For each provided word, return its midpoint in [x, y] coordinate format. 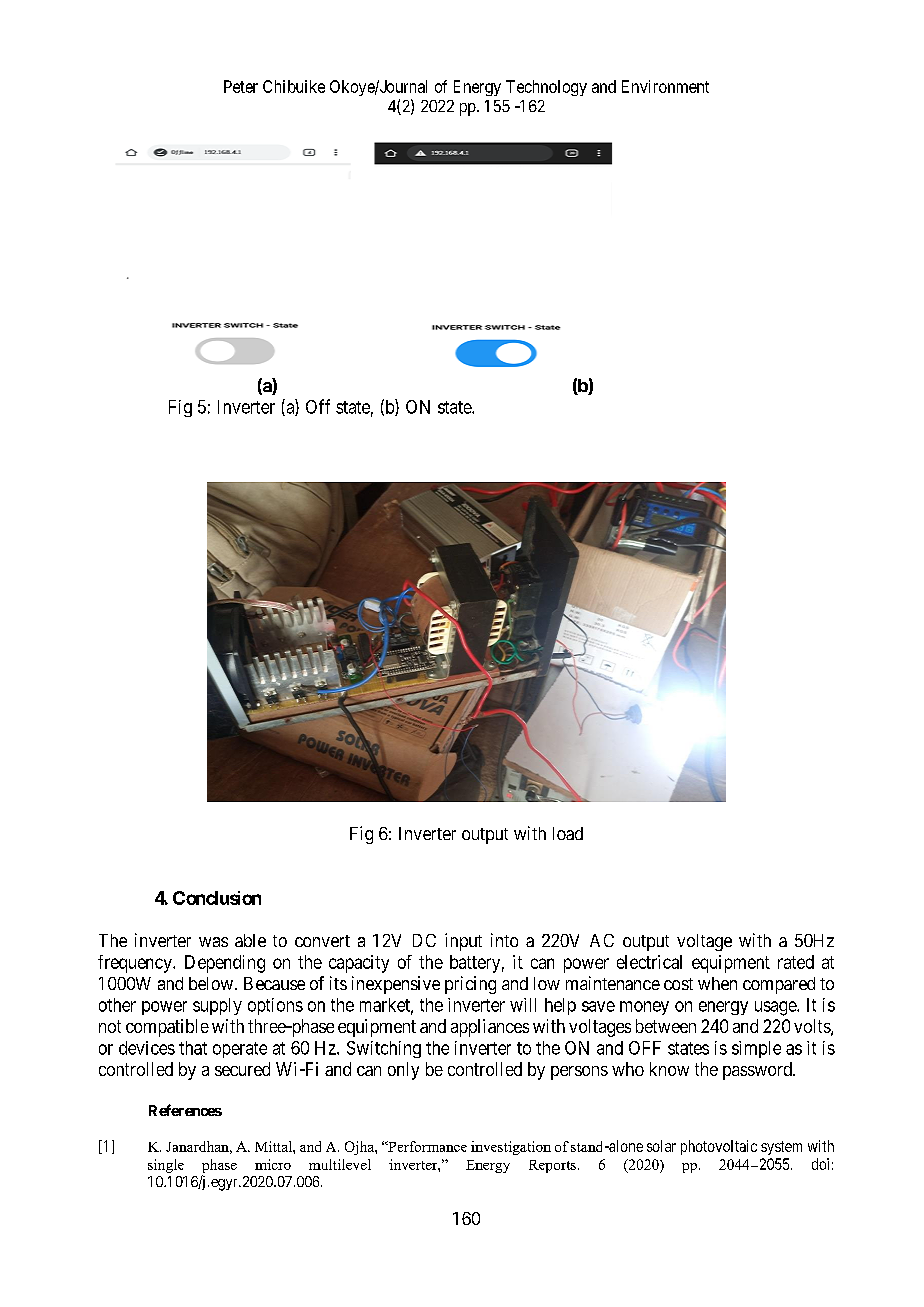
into [504, 940]
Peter [241, 86]
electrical [649, 962]
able [250, 940]
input [463, 942]
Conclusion [217, 898]
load [568, 833]
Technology [546, 88]
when [717, 983]
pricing [470, 985]
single [166, 1166]
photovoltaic [719, 1147]
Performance [426, 1146]
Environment [665, 86]
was [213, 942]
